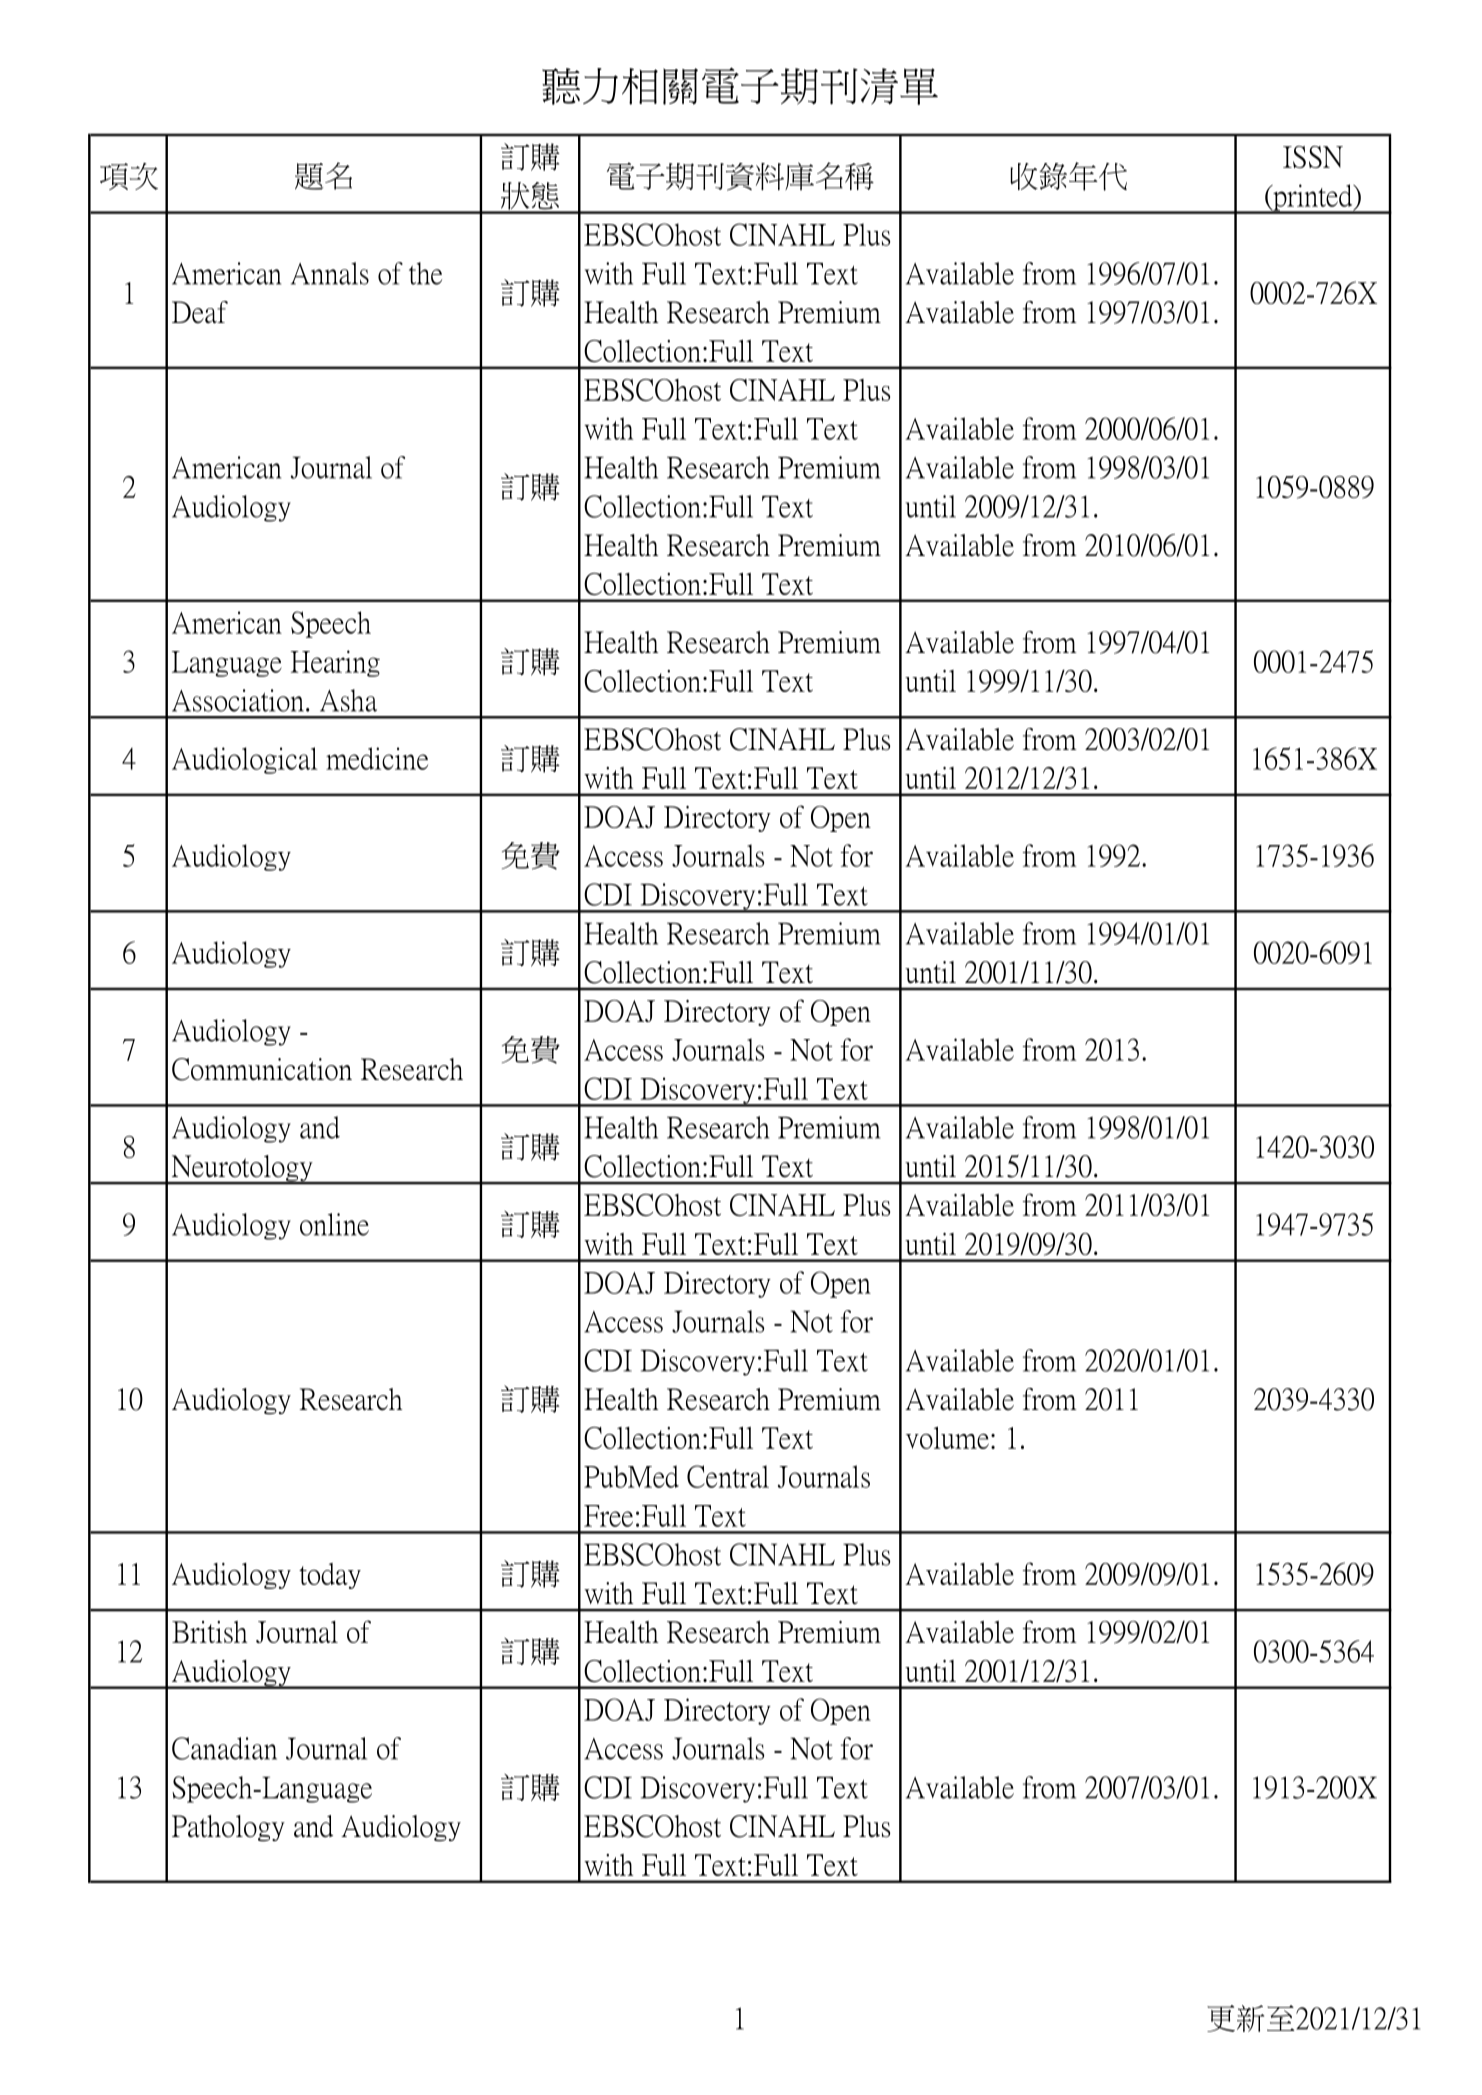 Image resolution: width=1482 pixels, height=2095 pixels. What do you see at coordinates (348, 700) in the image?
I see `Asha` at bounding box center [348, 700].
